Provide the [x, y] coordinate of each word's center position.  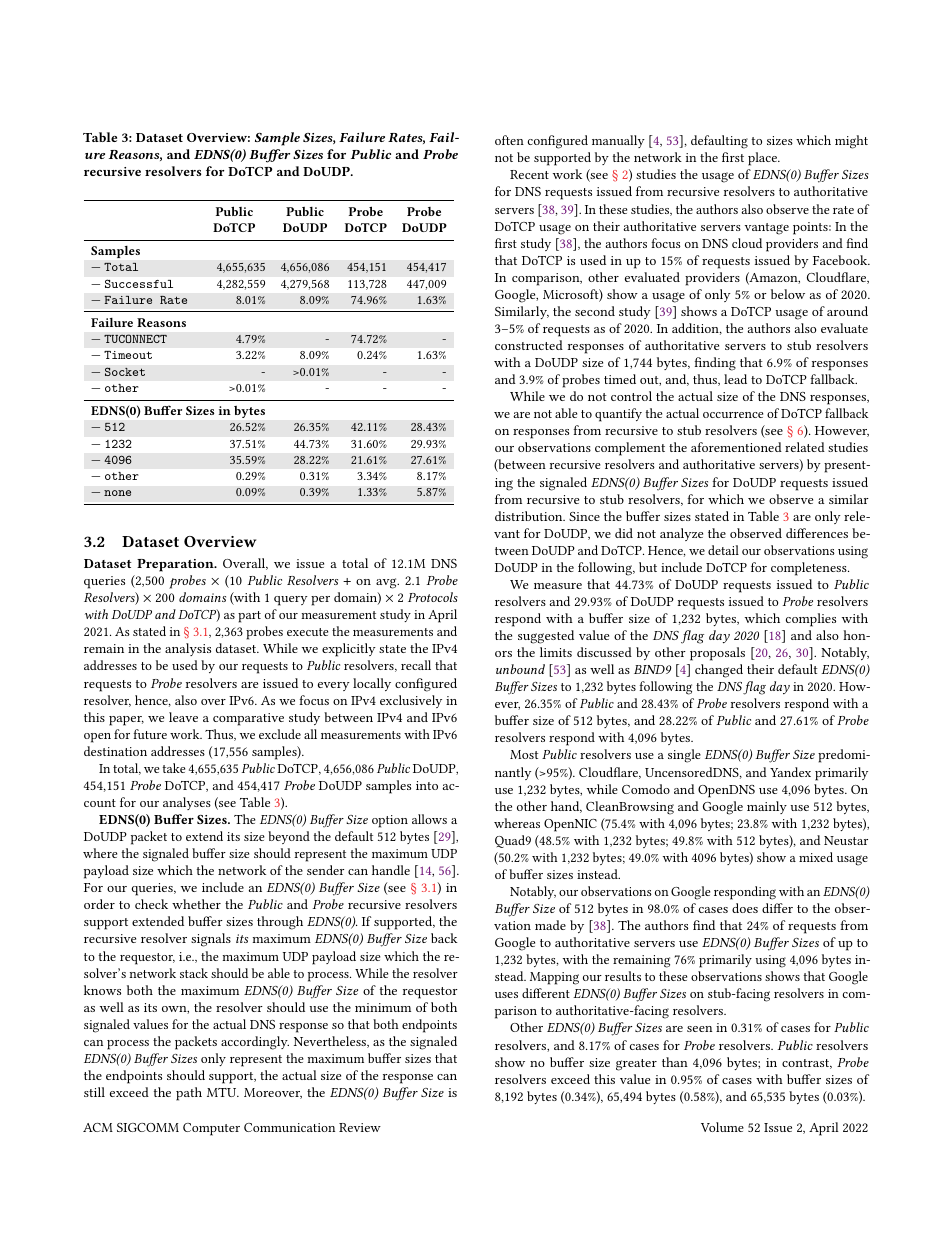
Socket [125, 371]
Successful [139, 283]
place [763, 159]
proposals [717, 654]
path [189, 1094]
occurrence [733, 415]
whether [196, 904]
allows [429, 819]
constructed [529, 345]
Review [360, 1127]
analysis [188, 649]
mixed [816, 857]
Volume [722, 1127]
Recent [529, 174]
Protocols [433, 597]
